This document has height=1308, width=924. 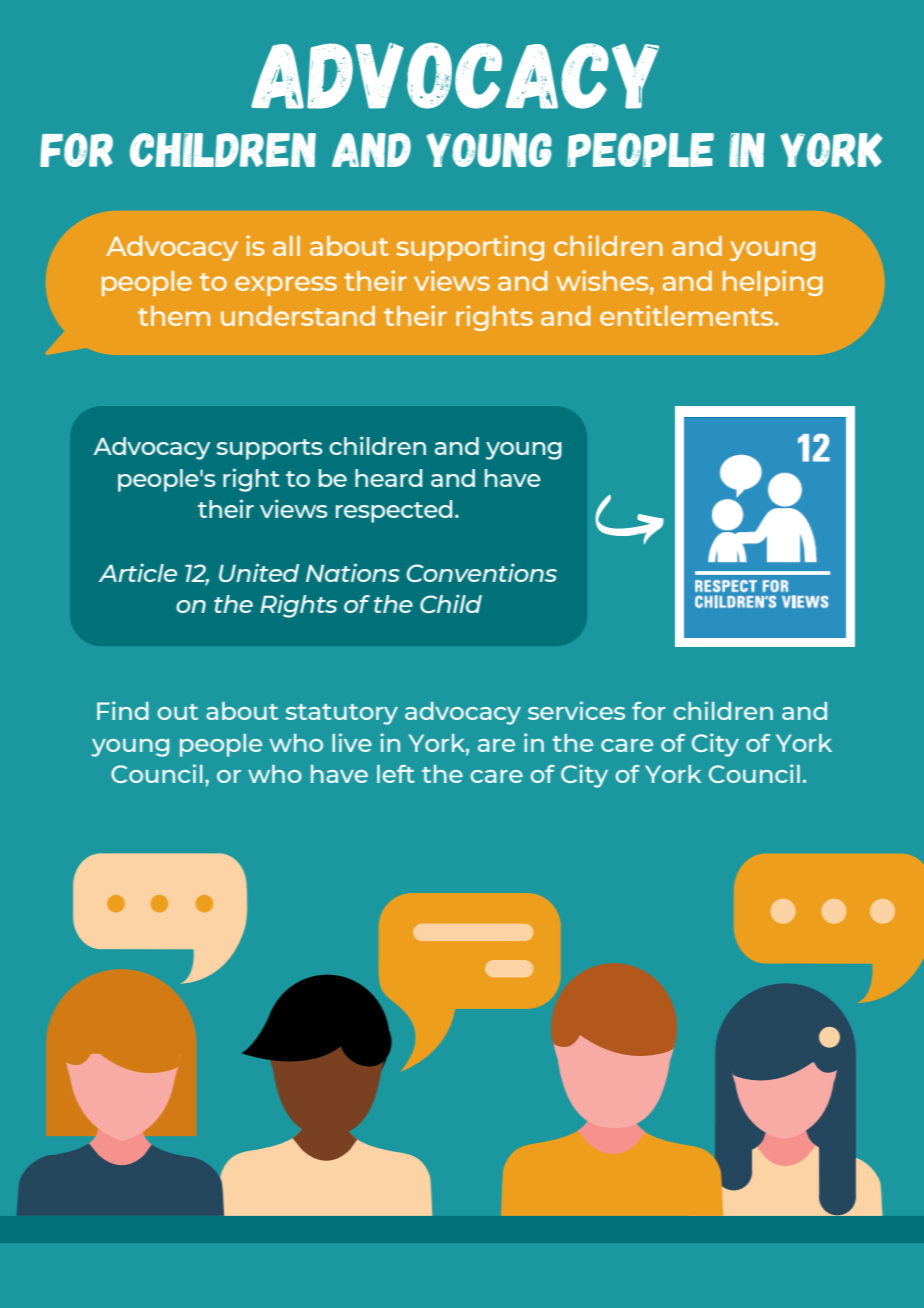 What do you see at coordinates (352, 742) in the document?
I see `live` at bounding box center [352, 742].
